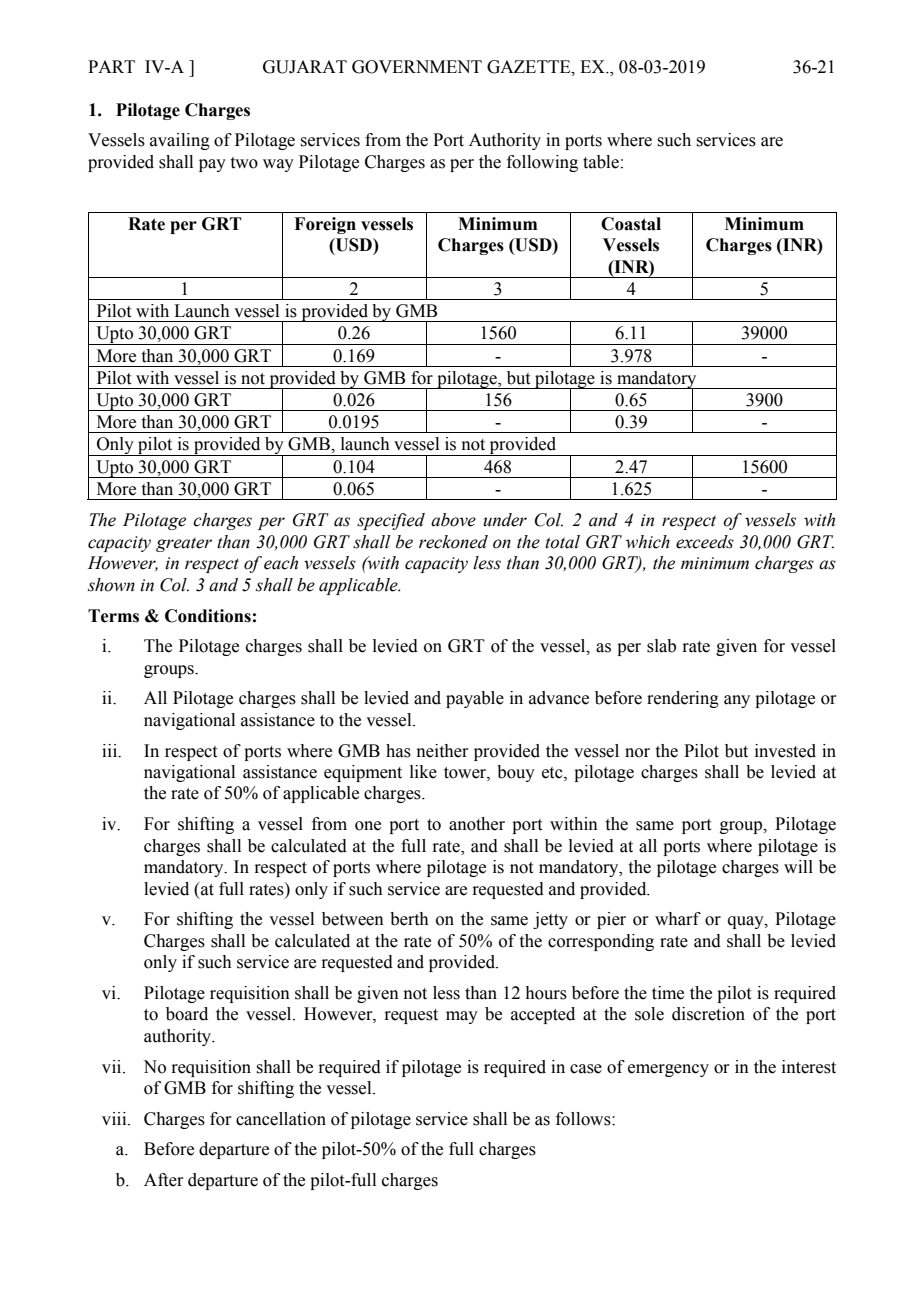 This page has height=1308, width=924. What do you see at coordinates (475, 699) in the page?
I see `payable` at bounding box center [475, 699].
